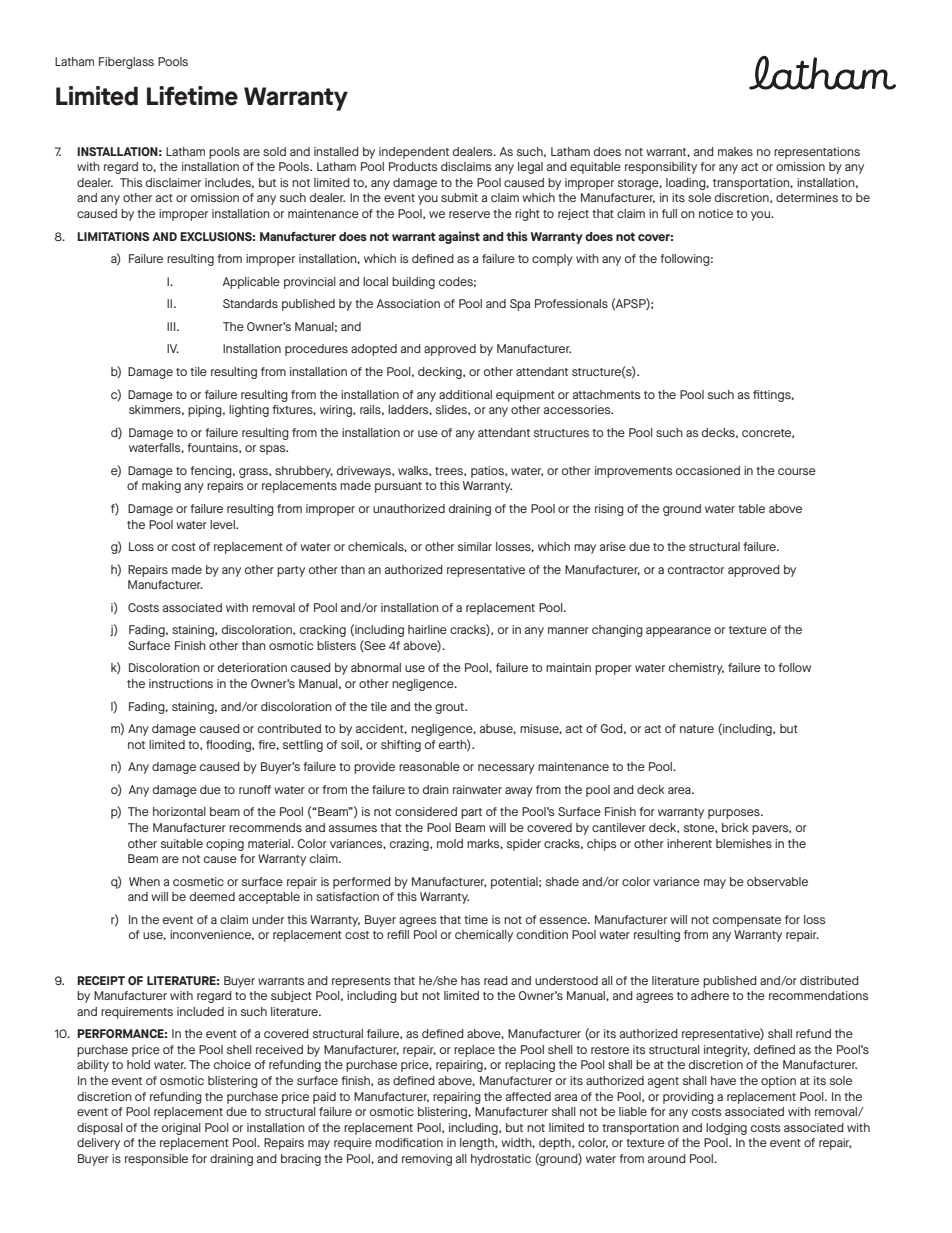  Describe the element at coordinates (161, 487) in the document. I see `making` at that location.
